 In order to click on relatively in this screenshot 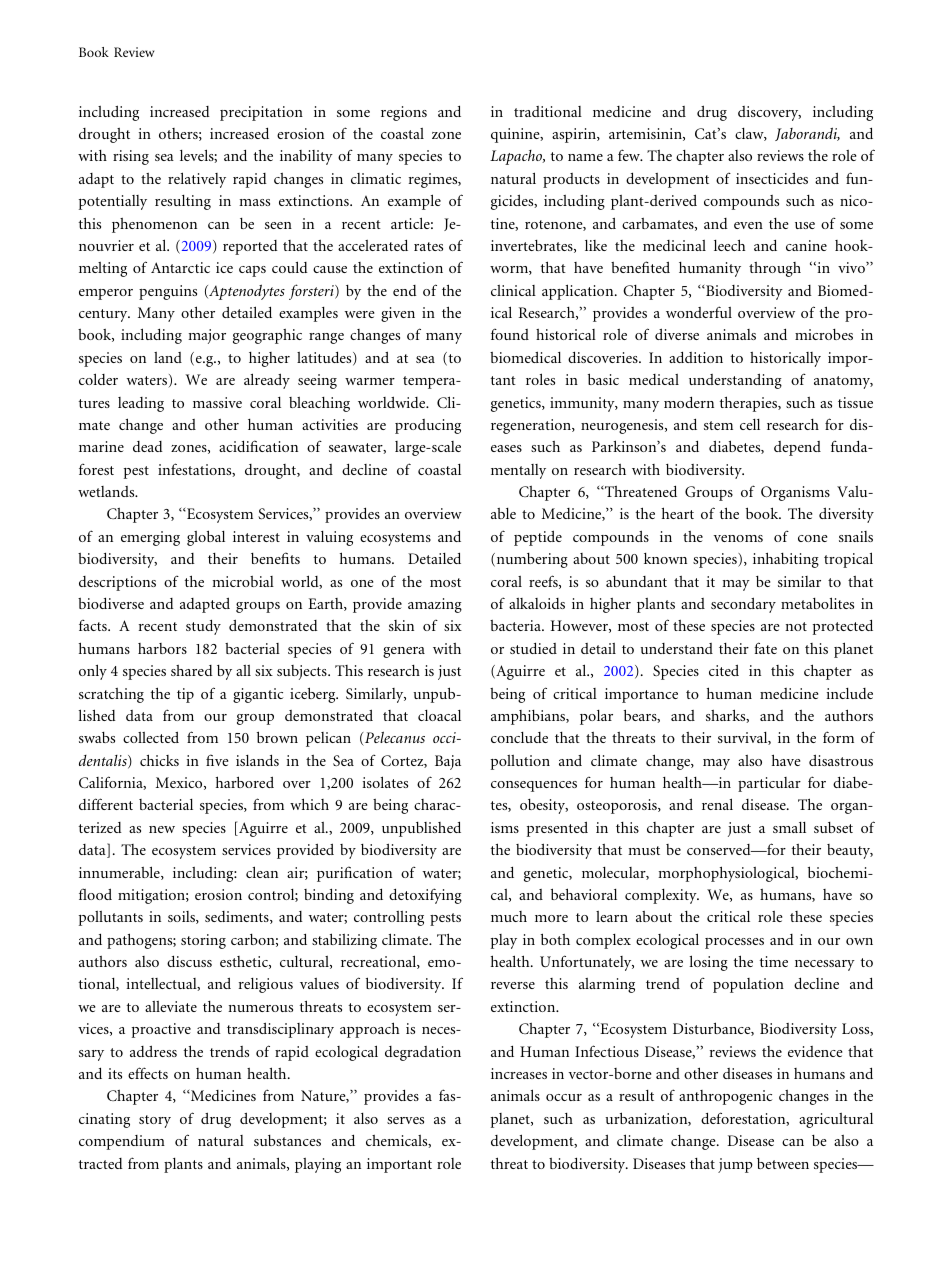, I will do `click(197, 180)`.
